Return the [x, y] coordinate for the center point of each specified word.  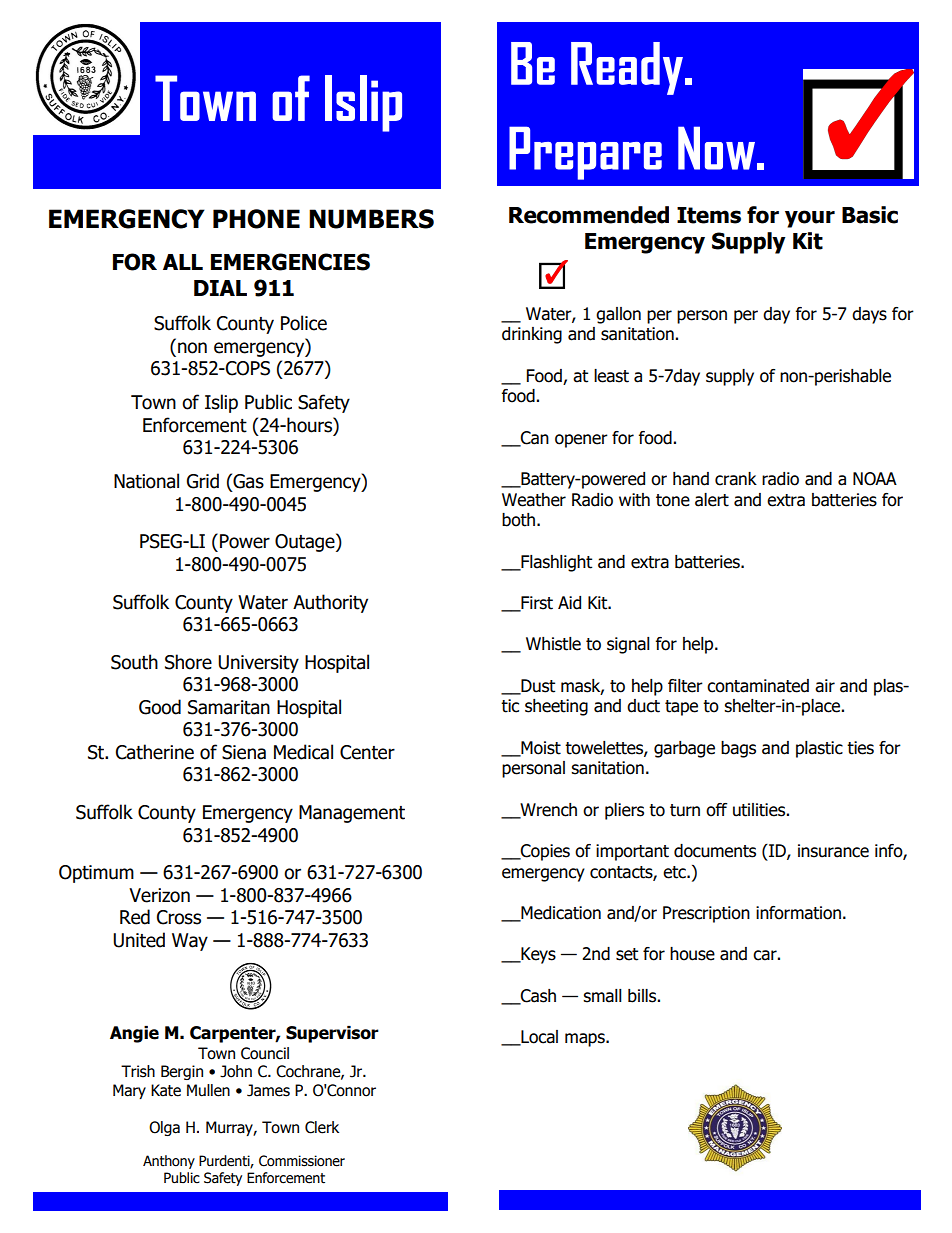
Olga [164, 1128]
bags [738, 749]
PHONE [256, 219]
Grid [203, 481]
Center [367, 752]
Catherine [155, 752]
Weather [534, 500]
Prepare [585, 153]
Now [716, 148]
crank [736, 479]
